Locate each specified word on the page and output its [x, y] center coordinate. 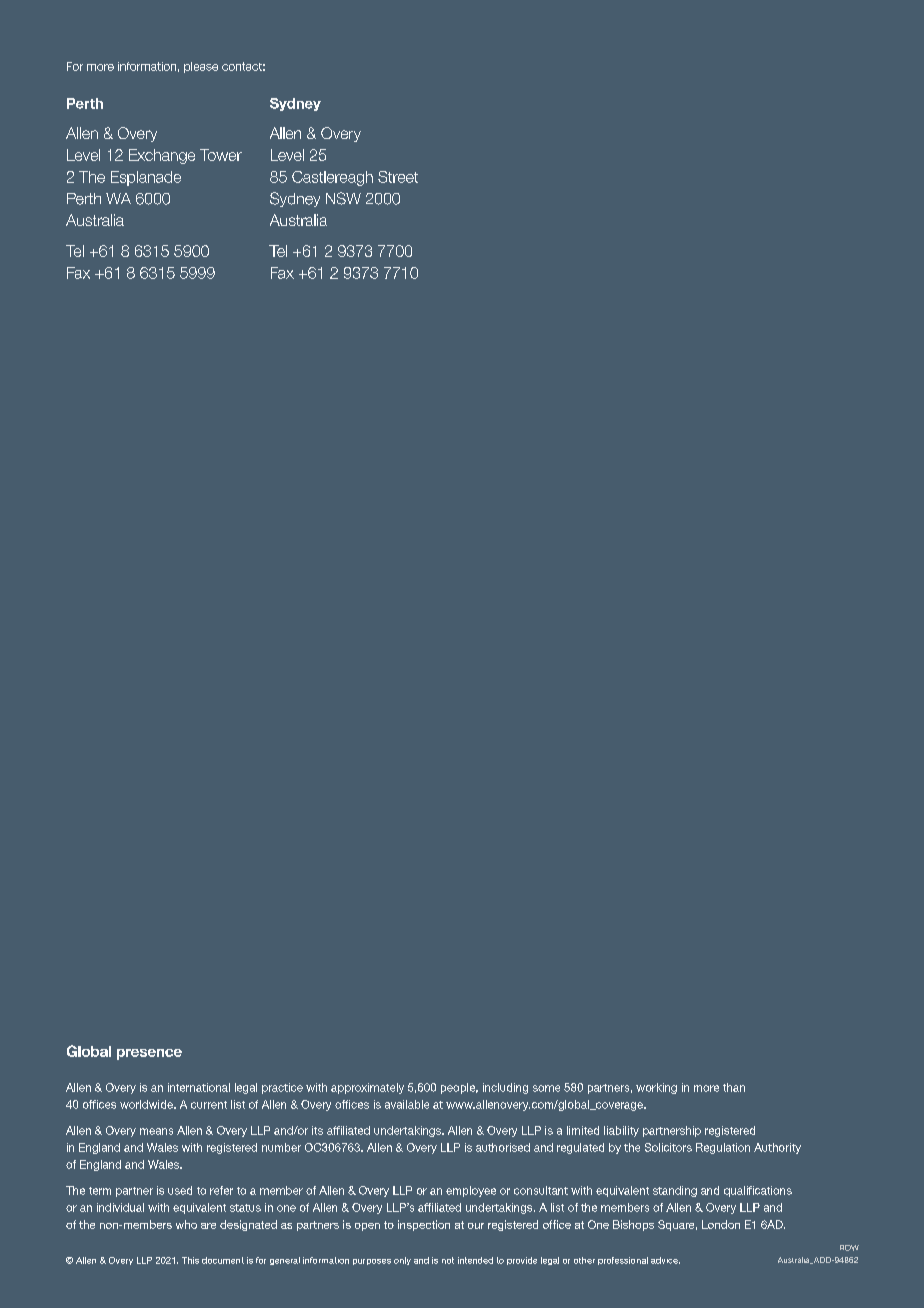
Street [398, 177]
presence [149, 1054]
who [186, 1224]
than [734, 1087]
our [476, 1226]
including [505, 1088]
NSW [343, 198]
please [201, 67]
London [721, 1224]
